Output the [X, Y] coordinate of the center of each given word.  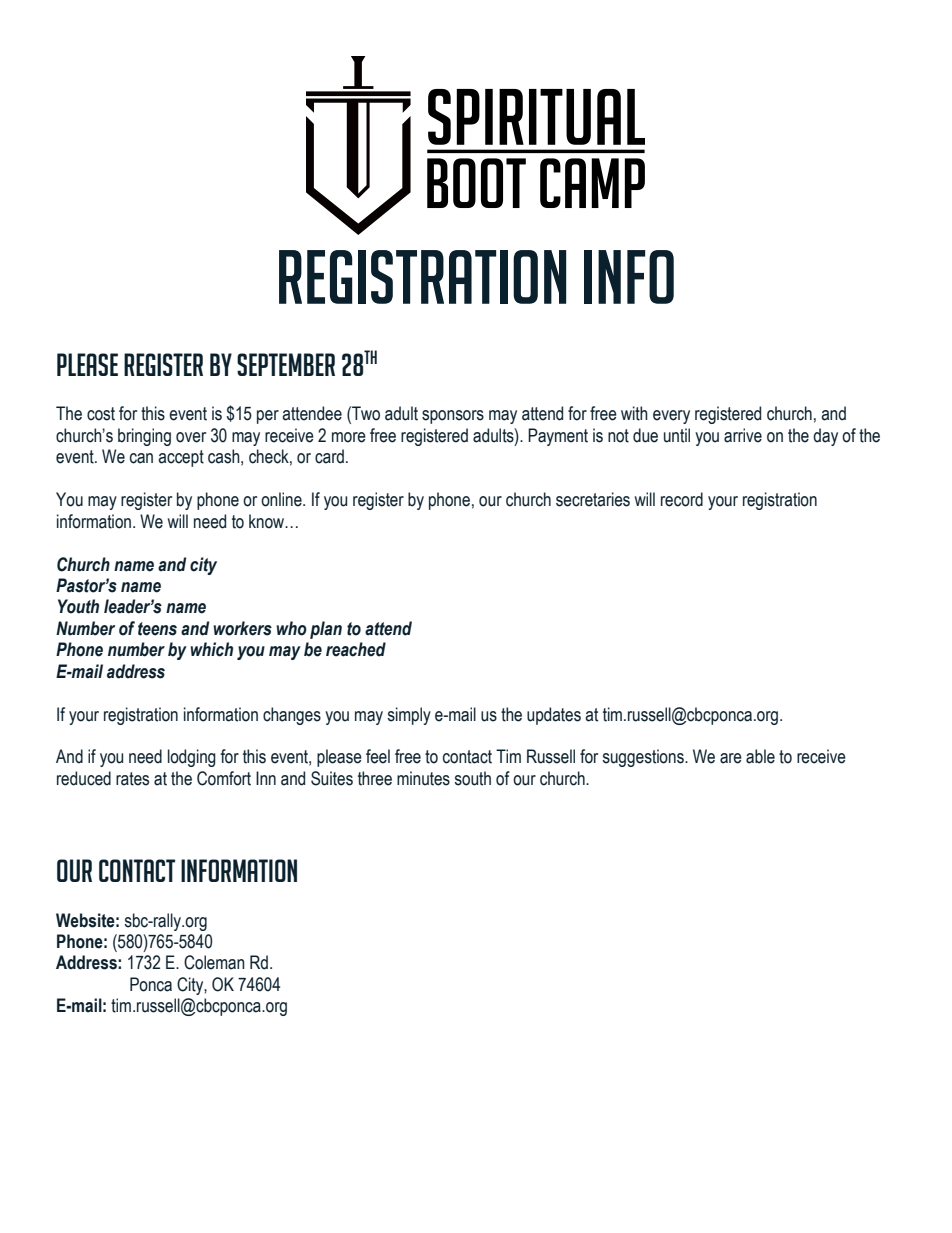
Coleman [214, 962]
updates [554, 716]
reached [356, 649]
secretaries [593, 499]
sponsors [453, 417]
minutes [423, 778]
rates [132, 779]
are [731, 758]
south [472, 778]
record [682, 499]
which [211, 649]
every [671, 417]
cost [101, 414]
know [268, 521]
